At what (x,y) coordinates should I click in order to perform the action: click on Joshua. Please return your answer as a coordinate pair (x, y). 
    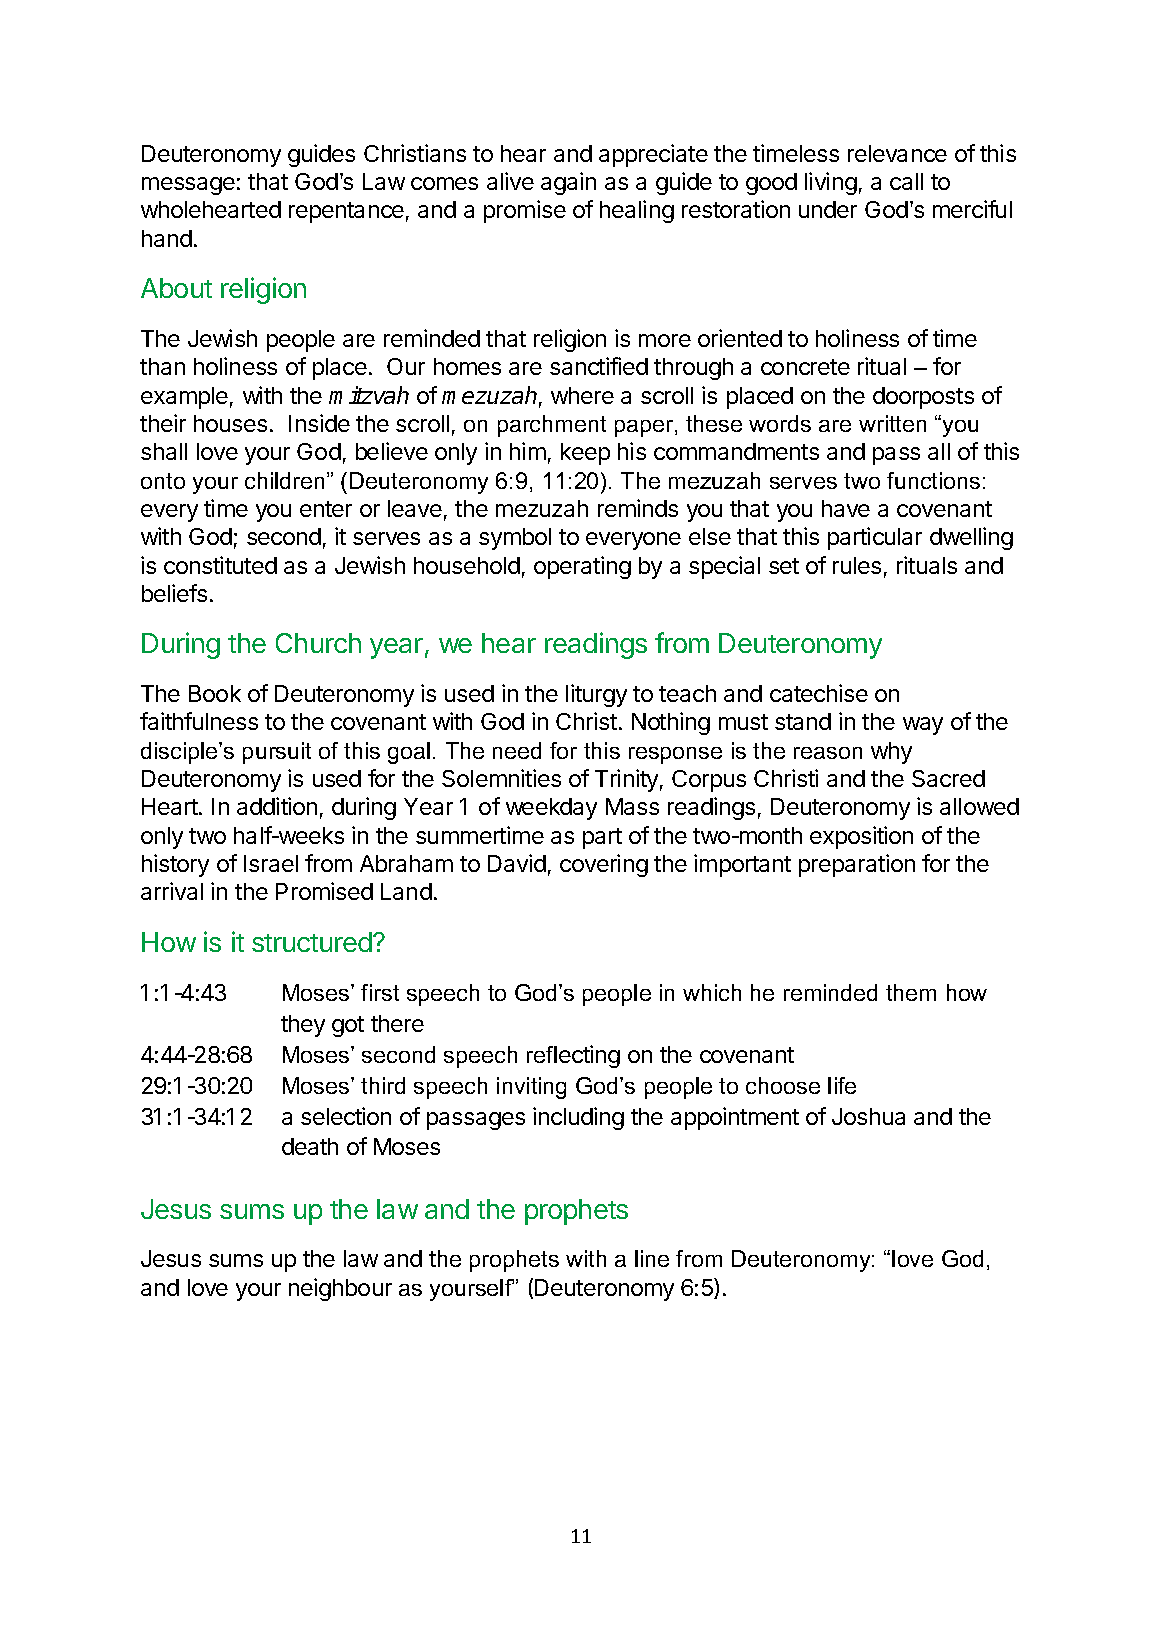
    Looking at the image, I should click on (868, 1116).
